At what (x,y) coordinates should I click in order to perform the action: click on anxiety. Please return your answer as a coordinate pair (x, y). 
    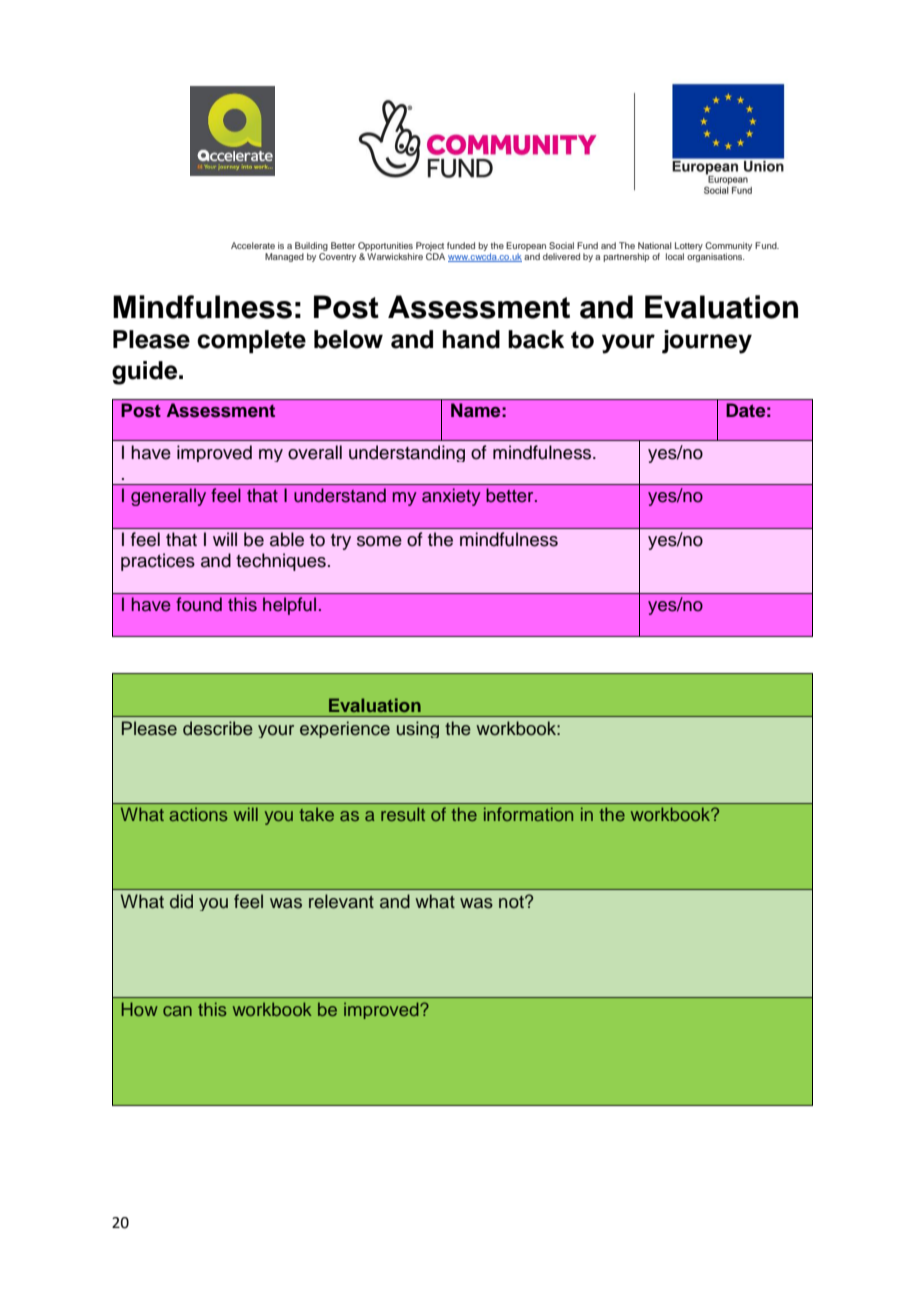
    Looking at the image, I should click on (451, 497).
